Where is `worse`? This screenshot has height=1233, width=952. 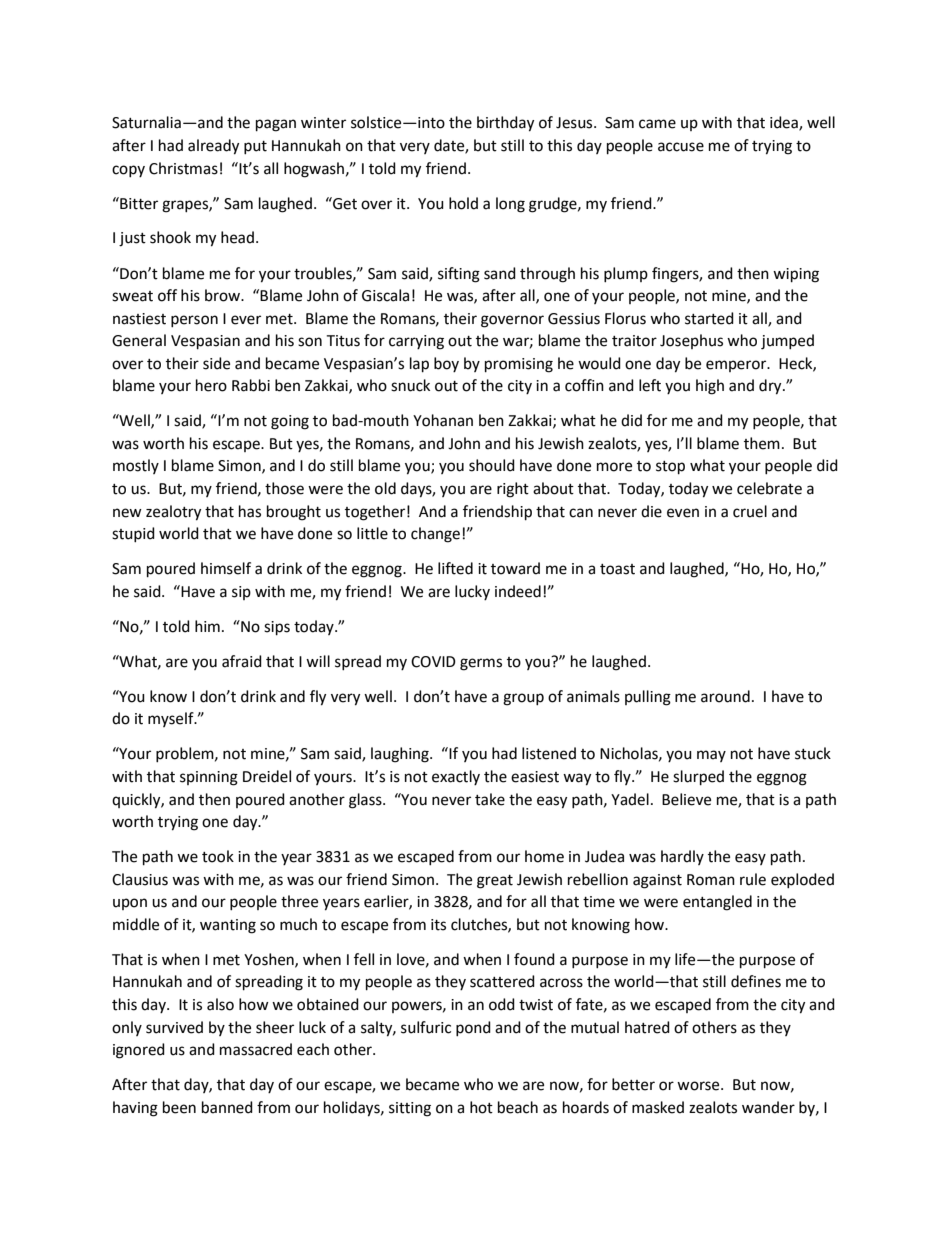 worse is located at coordinates (699, 1086).
